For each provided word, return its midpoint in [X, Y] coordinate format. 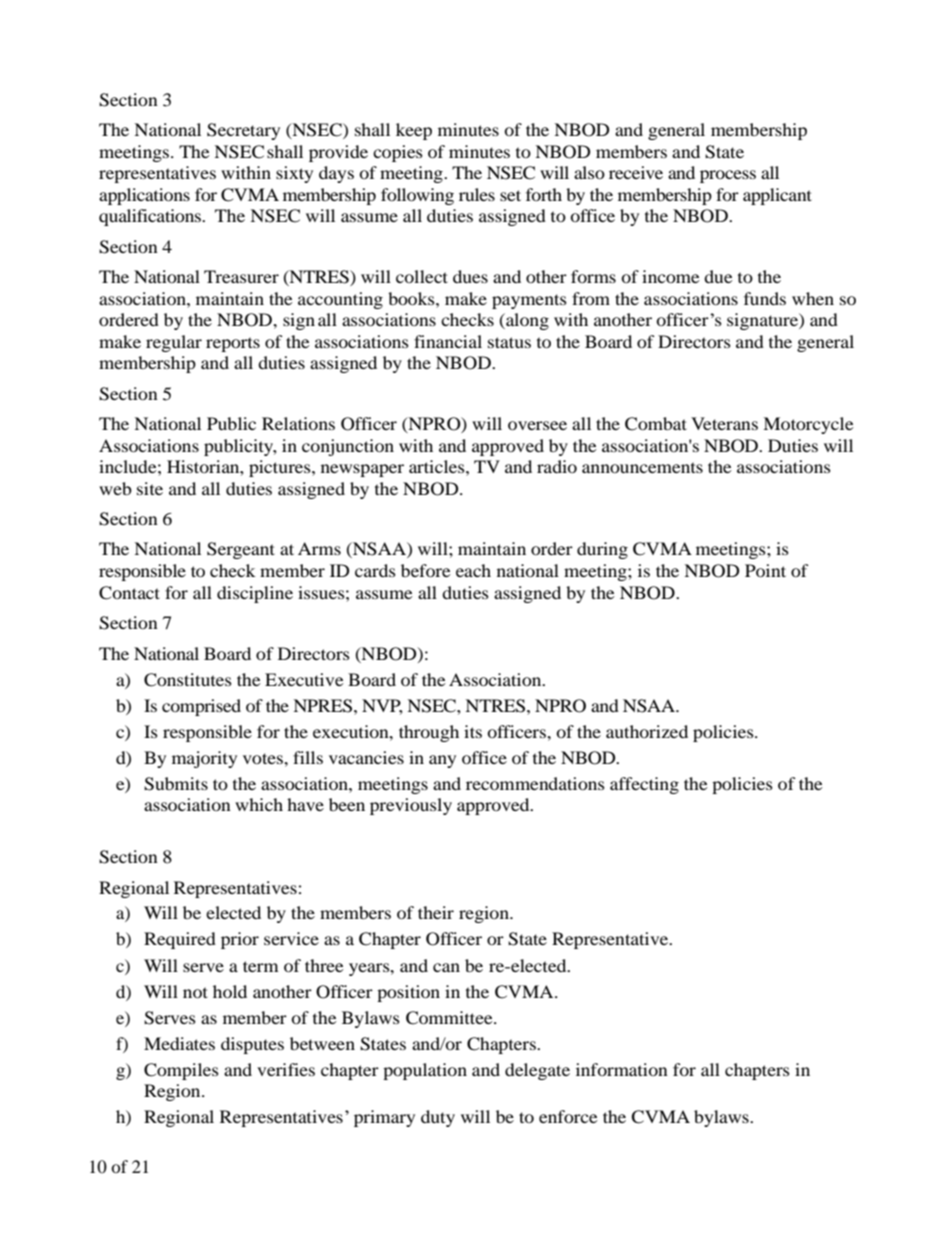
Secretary [243, 131]
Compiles [181, 1071]
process [728, 176]
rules [477, 194]
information [622, 1069]
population [425, 1071]
